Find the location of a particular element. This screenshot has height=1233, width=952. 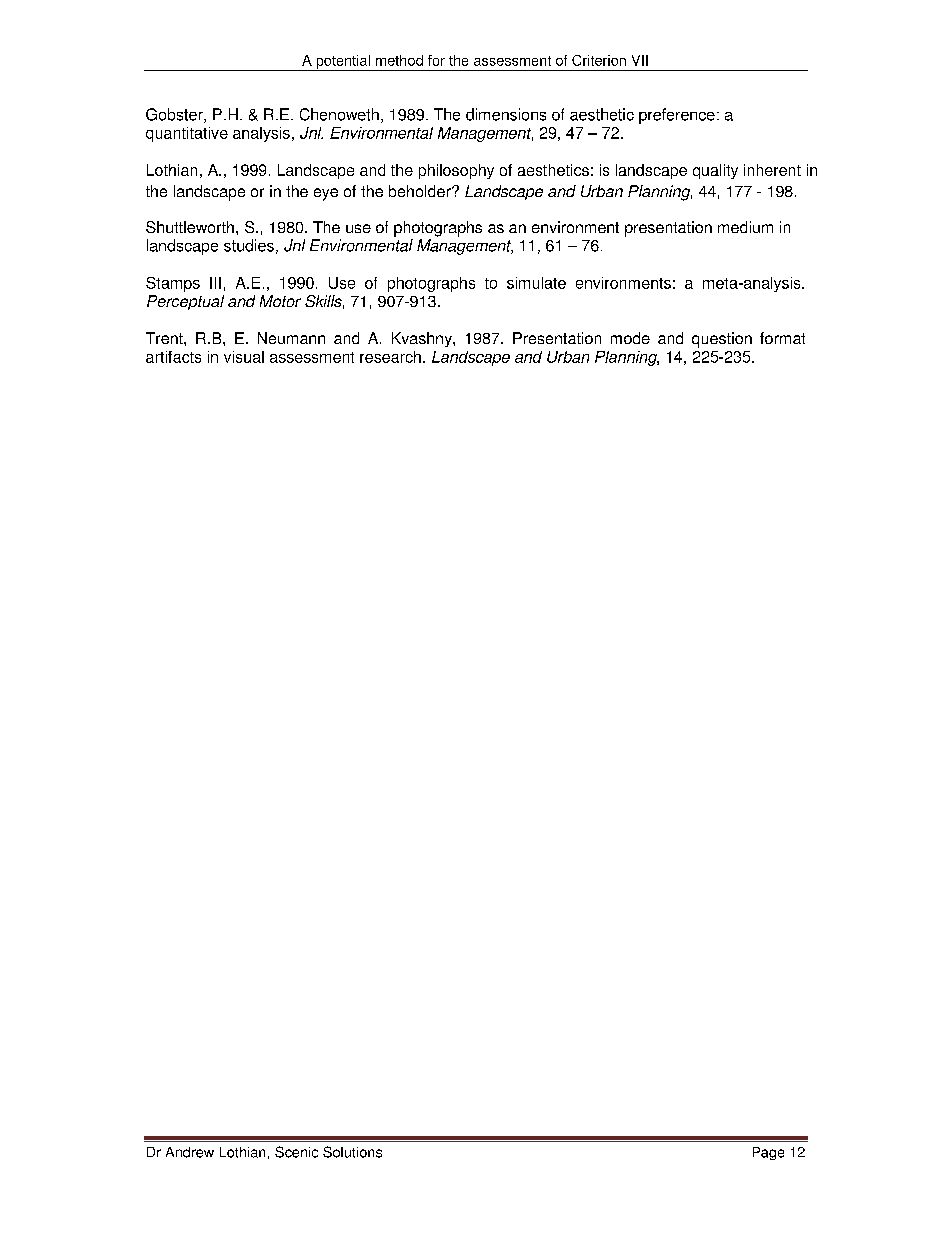

question is located at coordinates (722, 340).
